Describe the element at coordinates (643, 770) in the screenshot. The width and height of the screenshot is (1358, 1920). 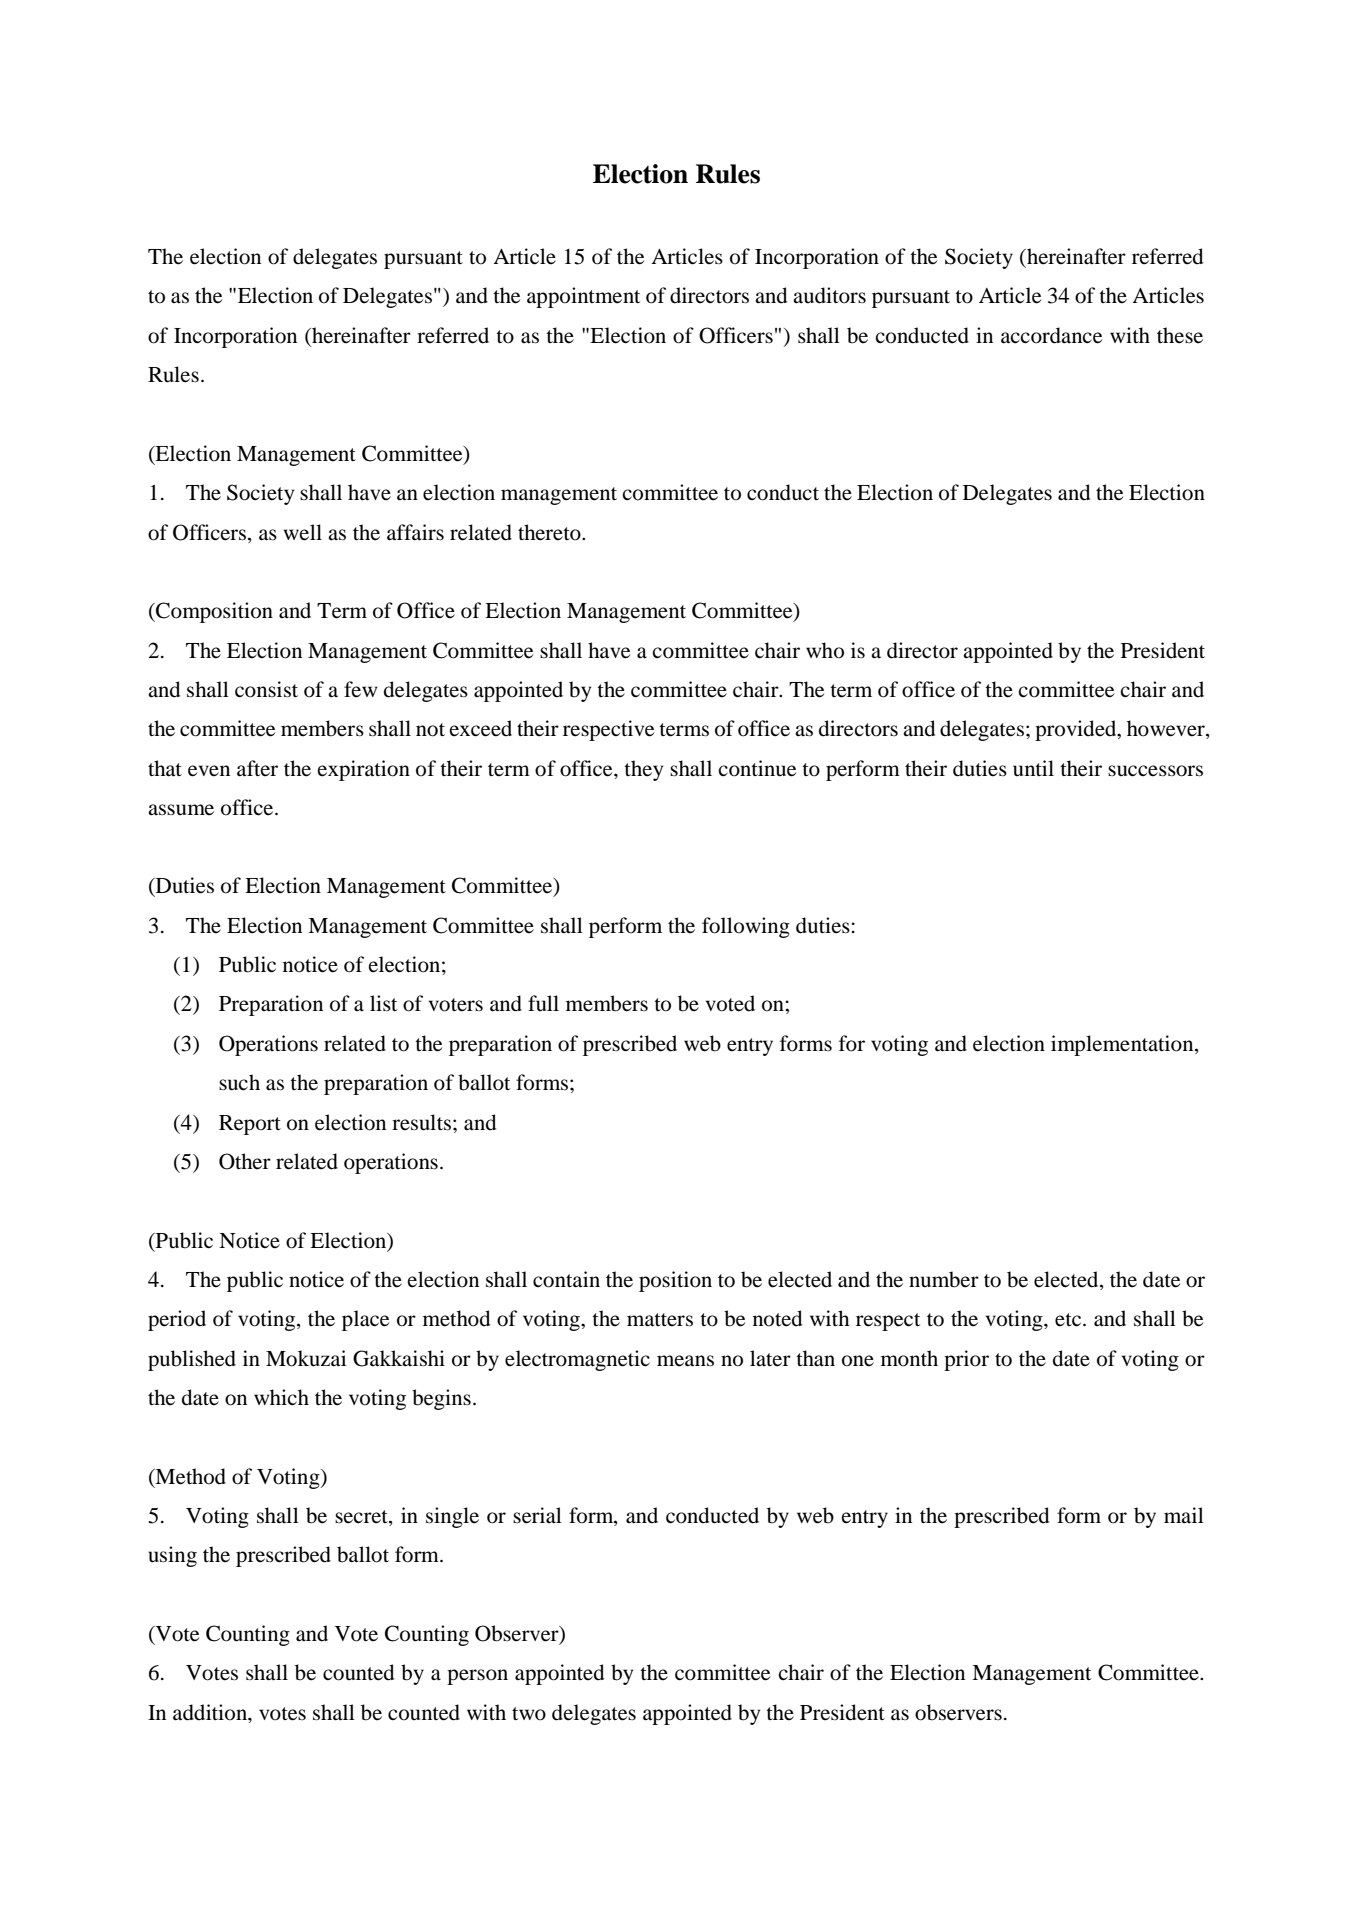
I see `they` at that location.
